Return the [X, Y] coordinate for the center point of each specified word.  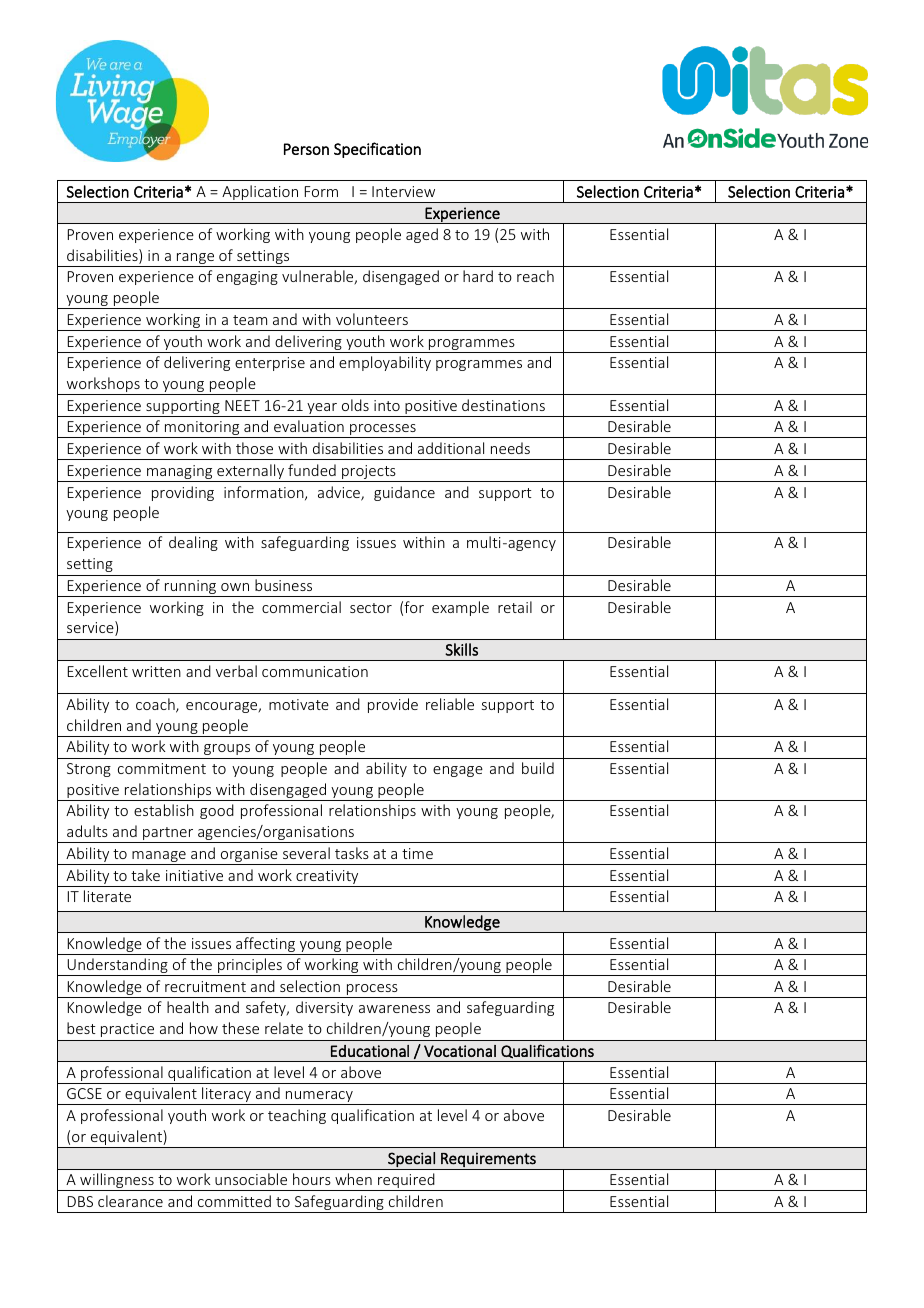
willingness [117, 1182]
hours [312, 1179]
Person [306, 149]
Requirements [488, 1159]
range [196, 260]
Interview [403, 191]
